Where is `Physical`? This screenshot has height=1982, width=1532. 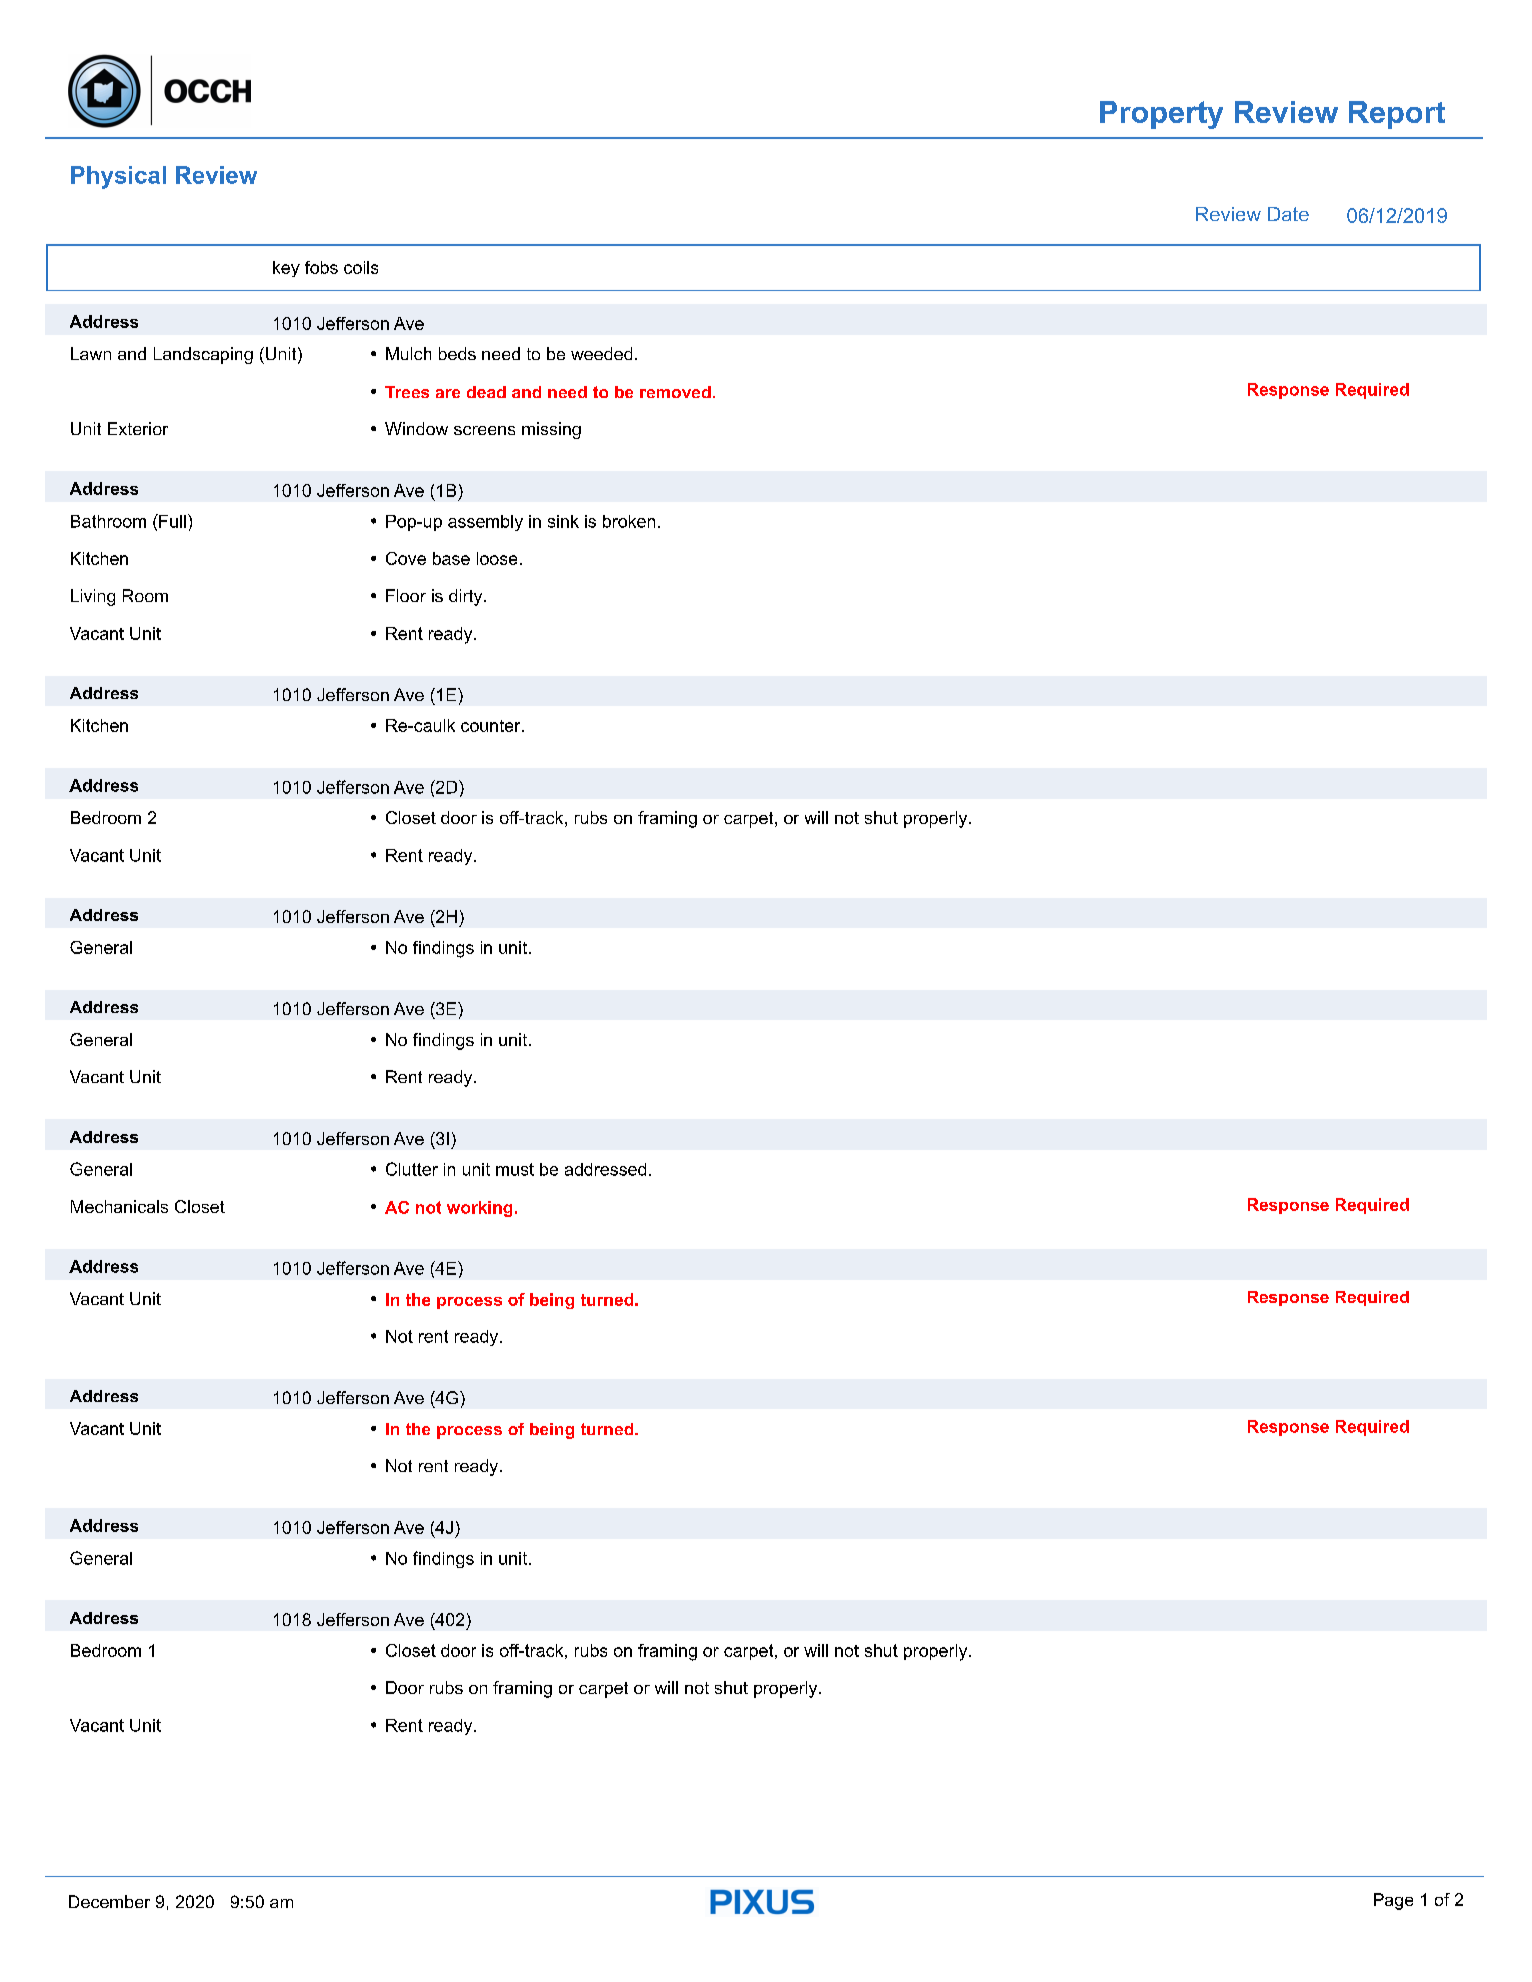
Physical is located at coordinates (118, 177).
